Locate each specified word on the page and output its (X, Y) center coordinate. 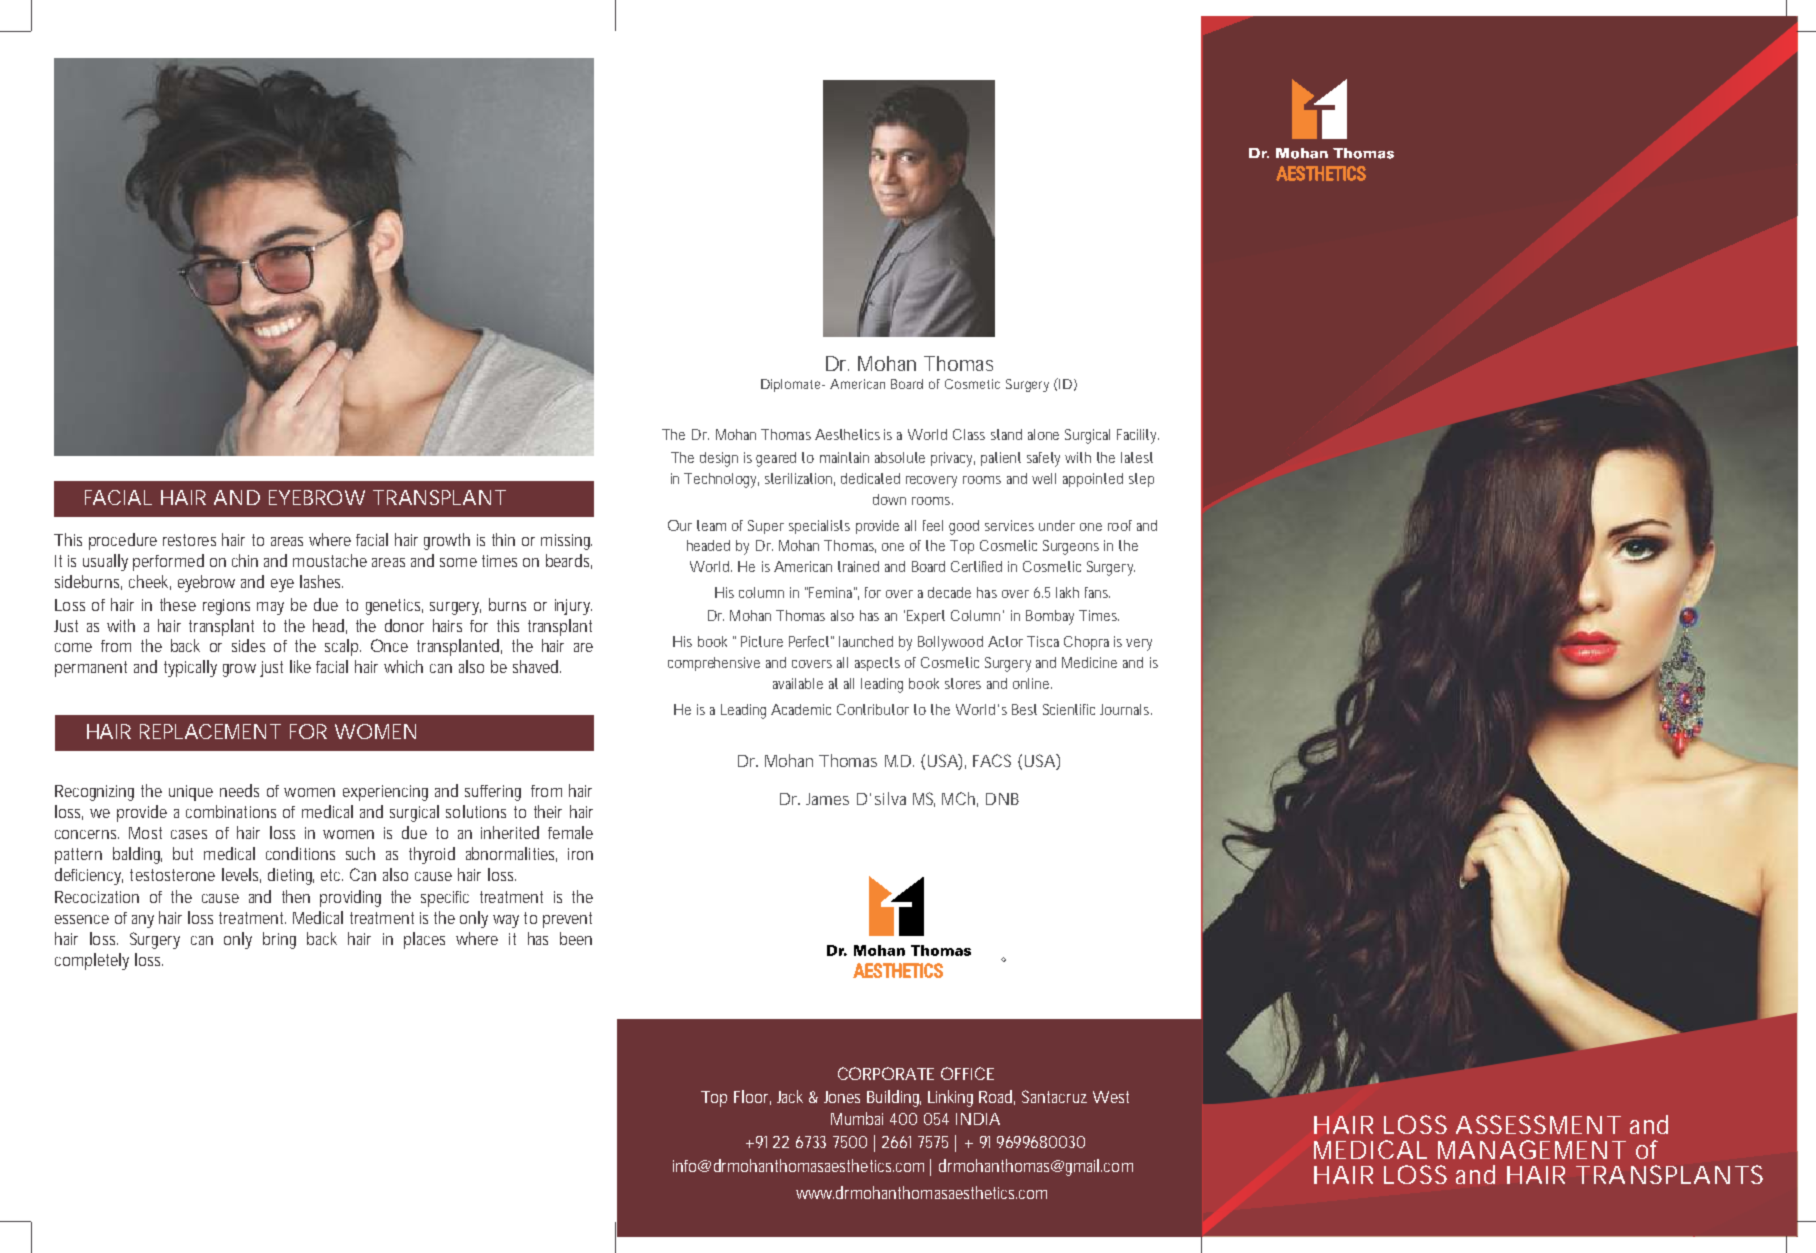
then (296, 896)
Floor (752, 1097)
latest (1137, 457)
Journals (1126, 709)
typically (190, 668)
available (798, 683)
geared (776, 459)
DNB (1002, 799)
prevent (567, 920)
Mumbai (857, 1118)
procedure (123, 541)
